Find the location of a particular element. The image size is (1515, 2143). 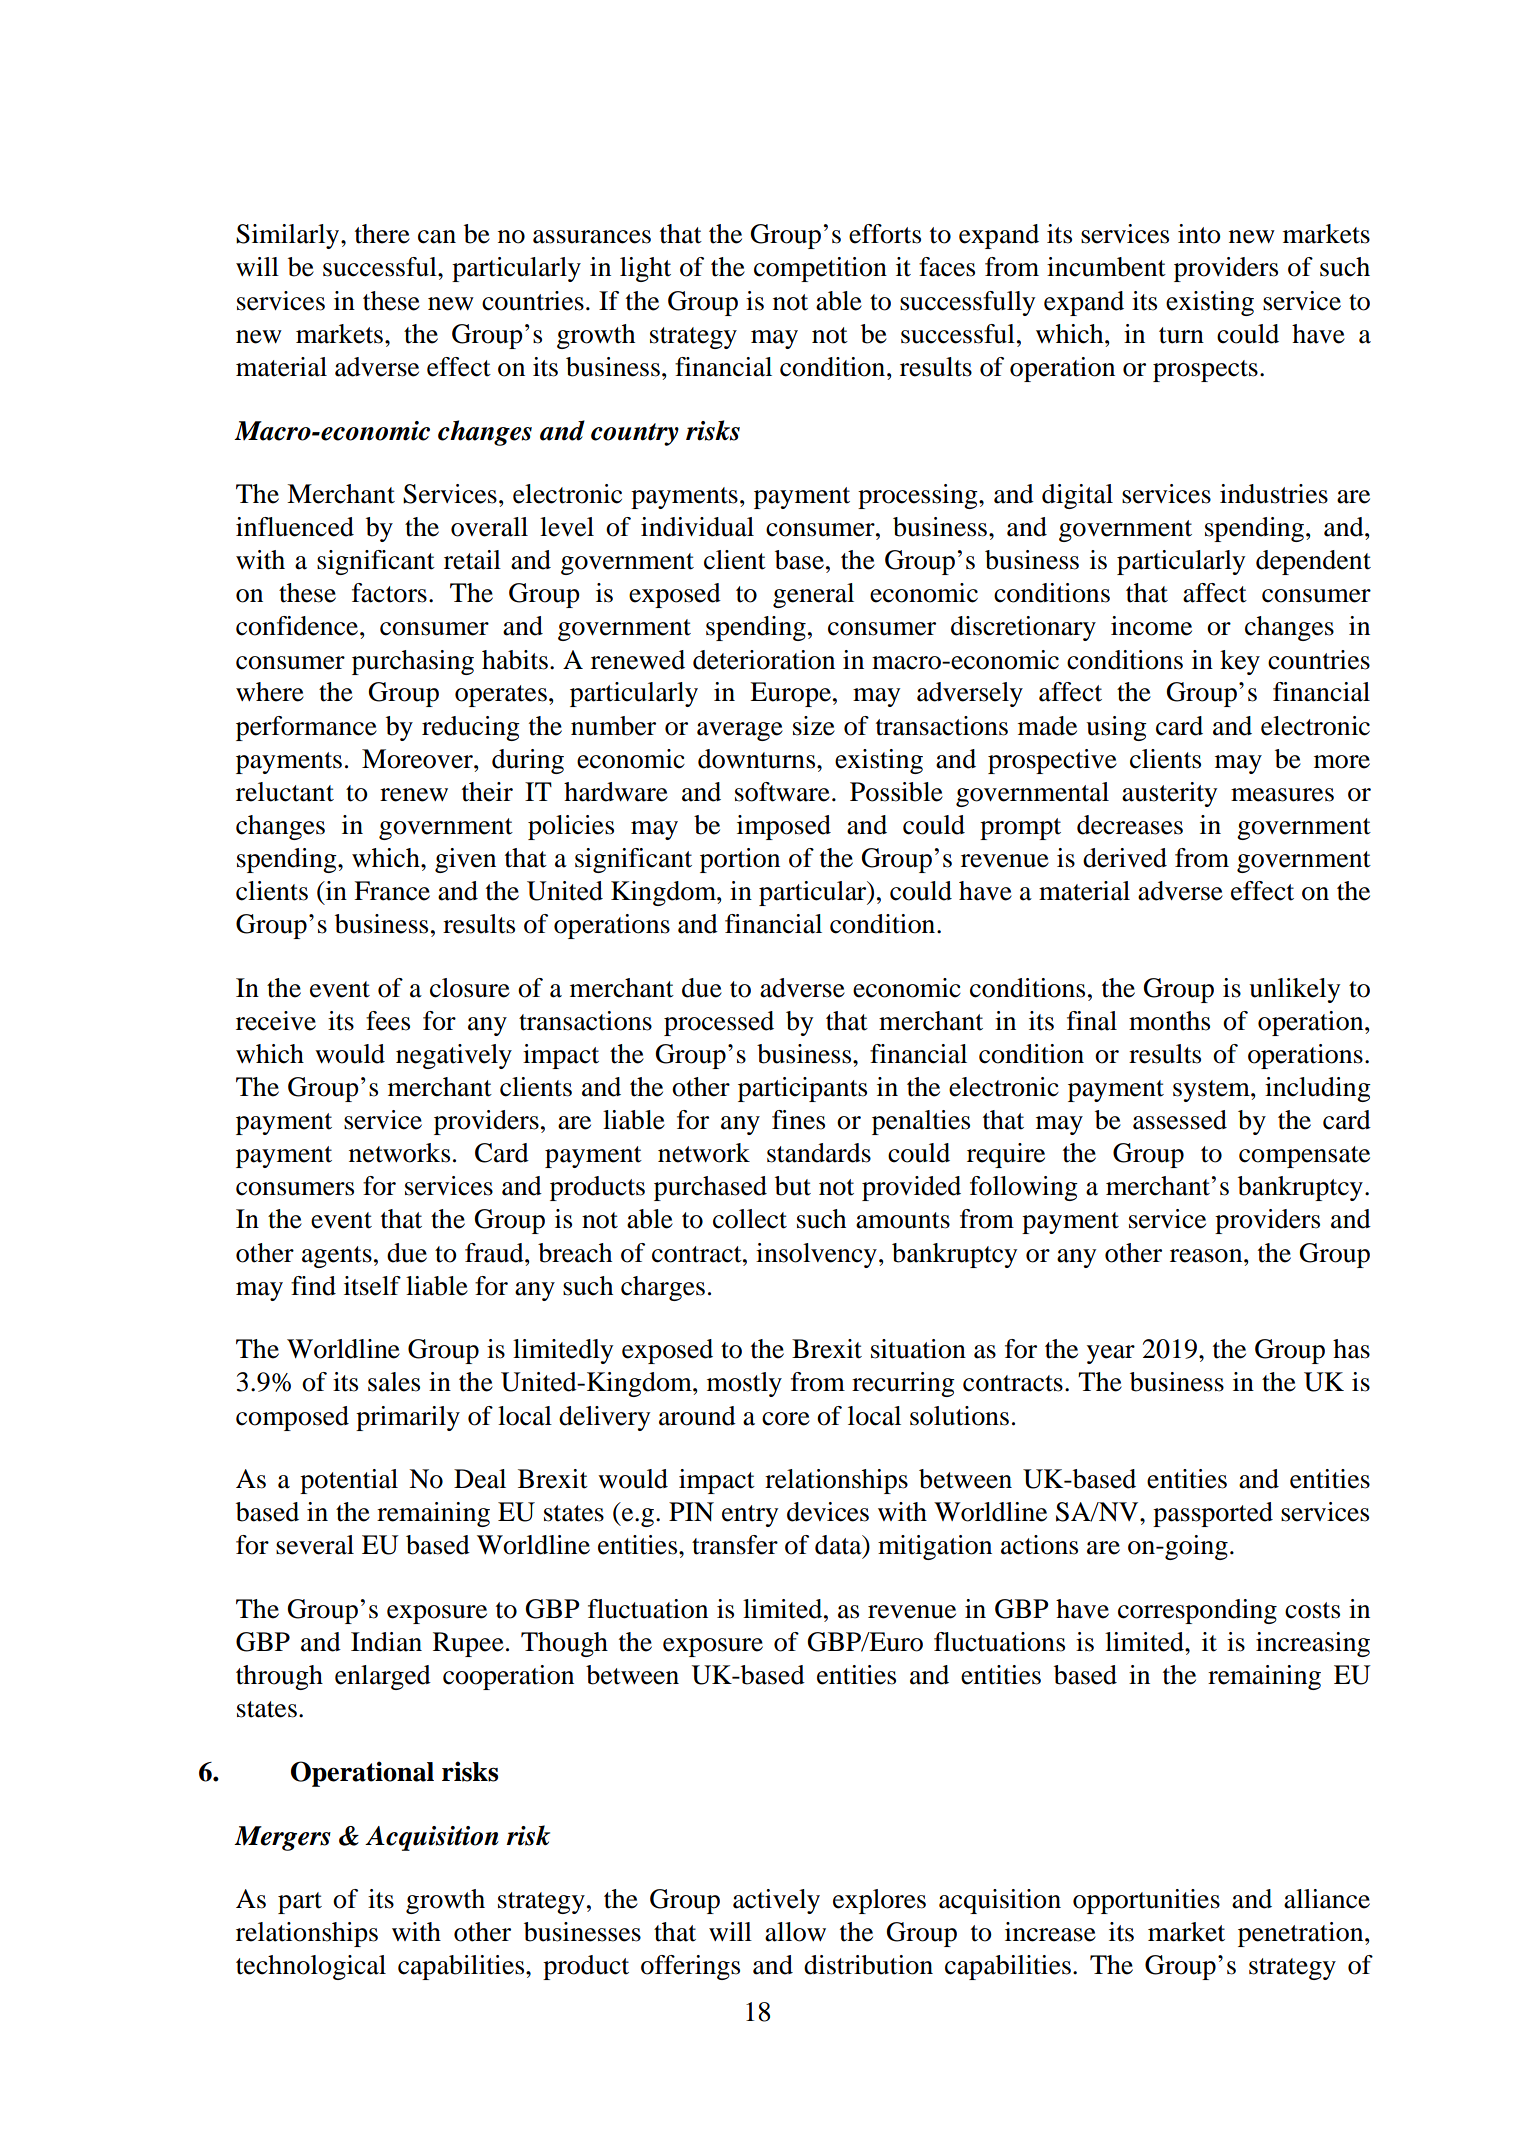

year is located at coordinates (1111, 1354).
